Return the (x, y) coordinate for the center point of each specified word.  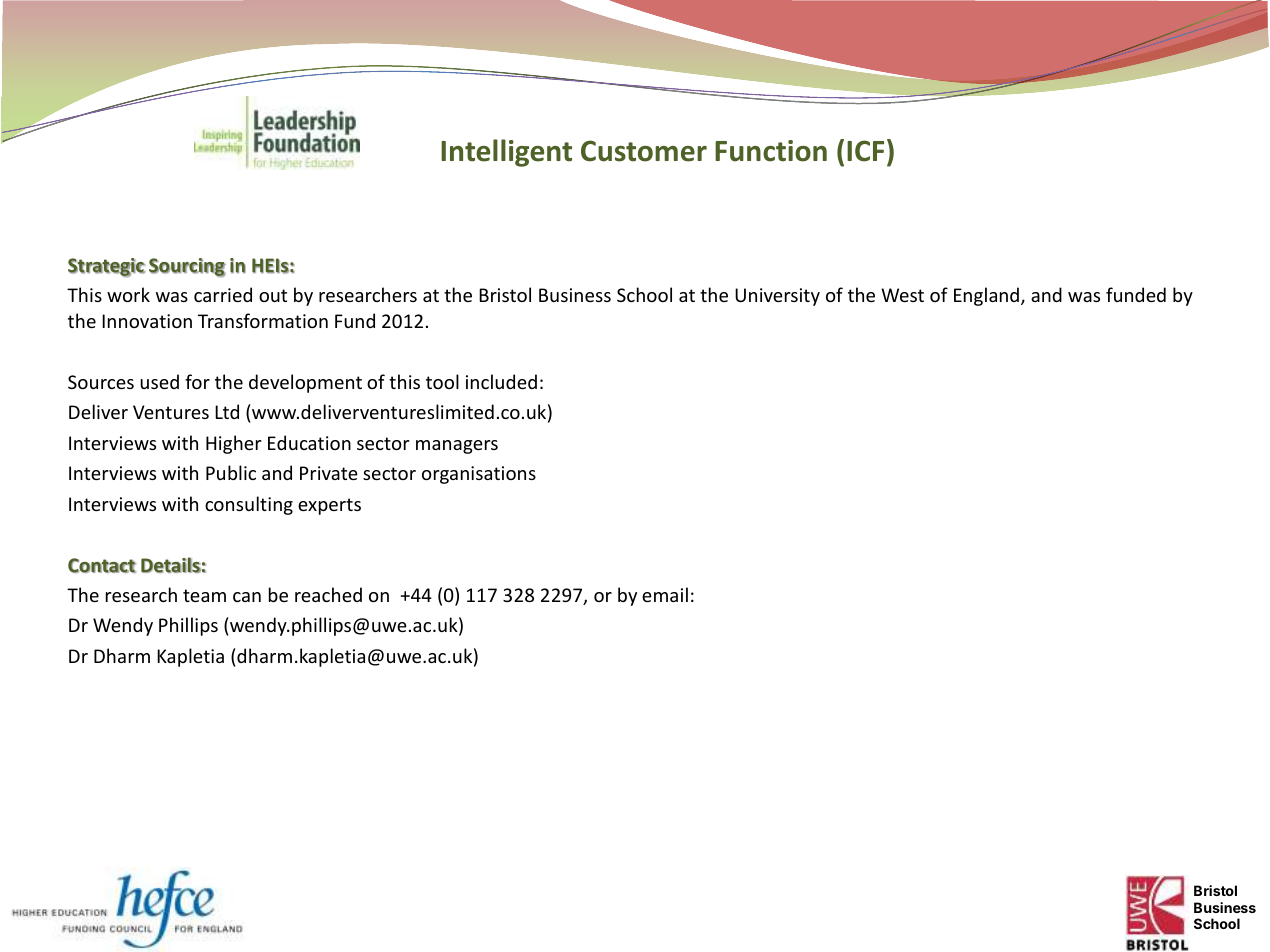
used (159, 381)
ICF (865, 151)
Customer (644, 151)
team (204, 595)
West (902, 295)
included (501, 381)
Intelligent (506, 153)
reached (328, 594)
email (665, 594)
